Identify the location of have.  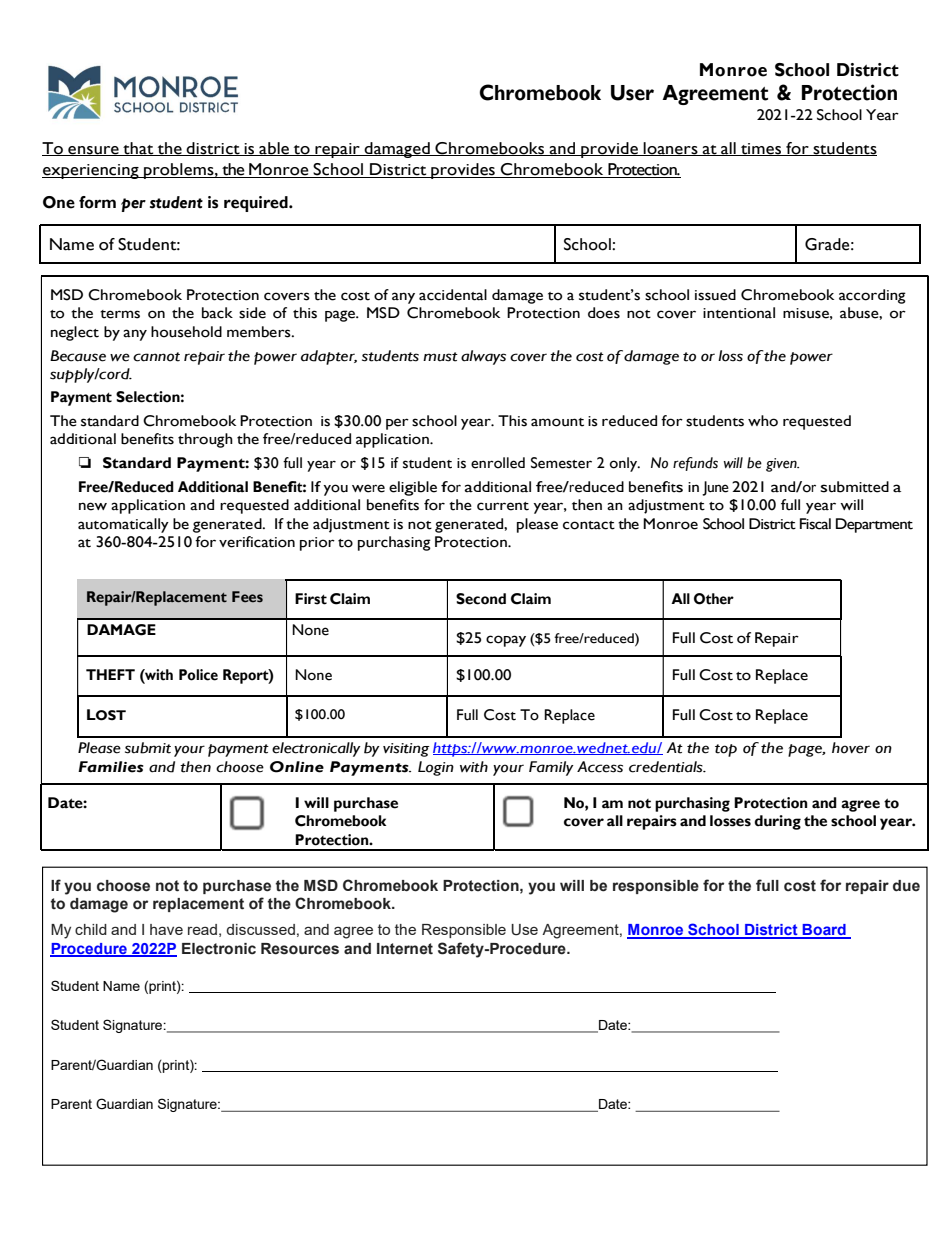
(166, 929).
